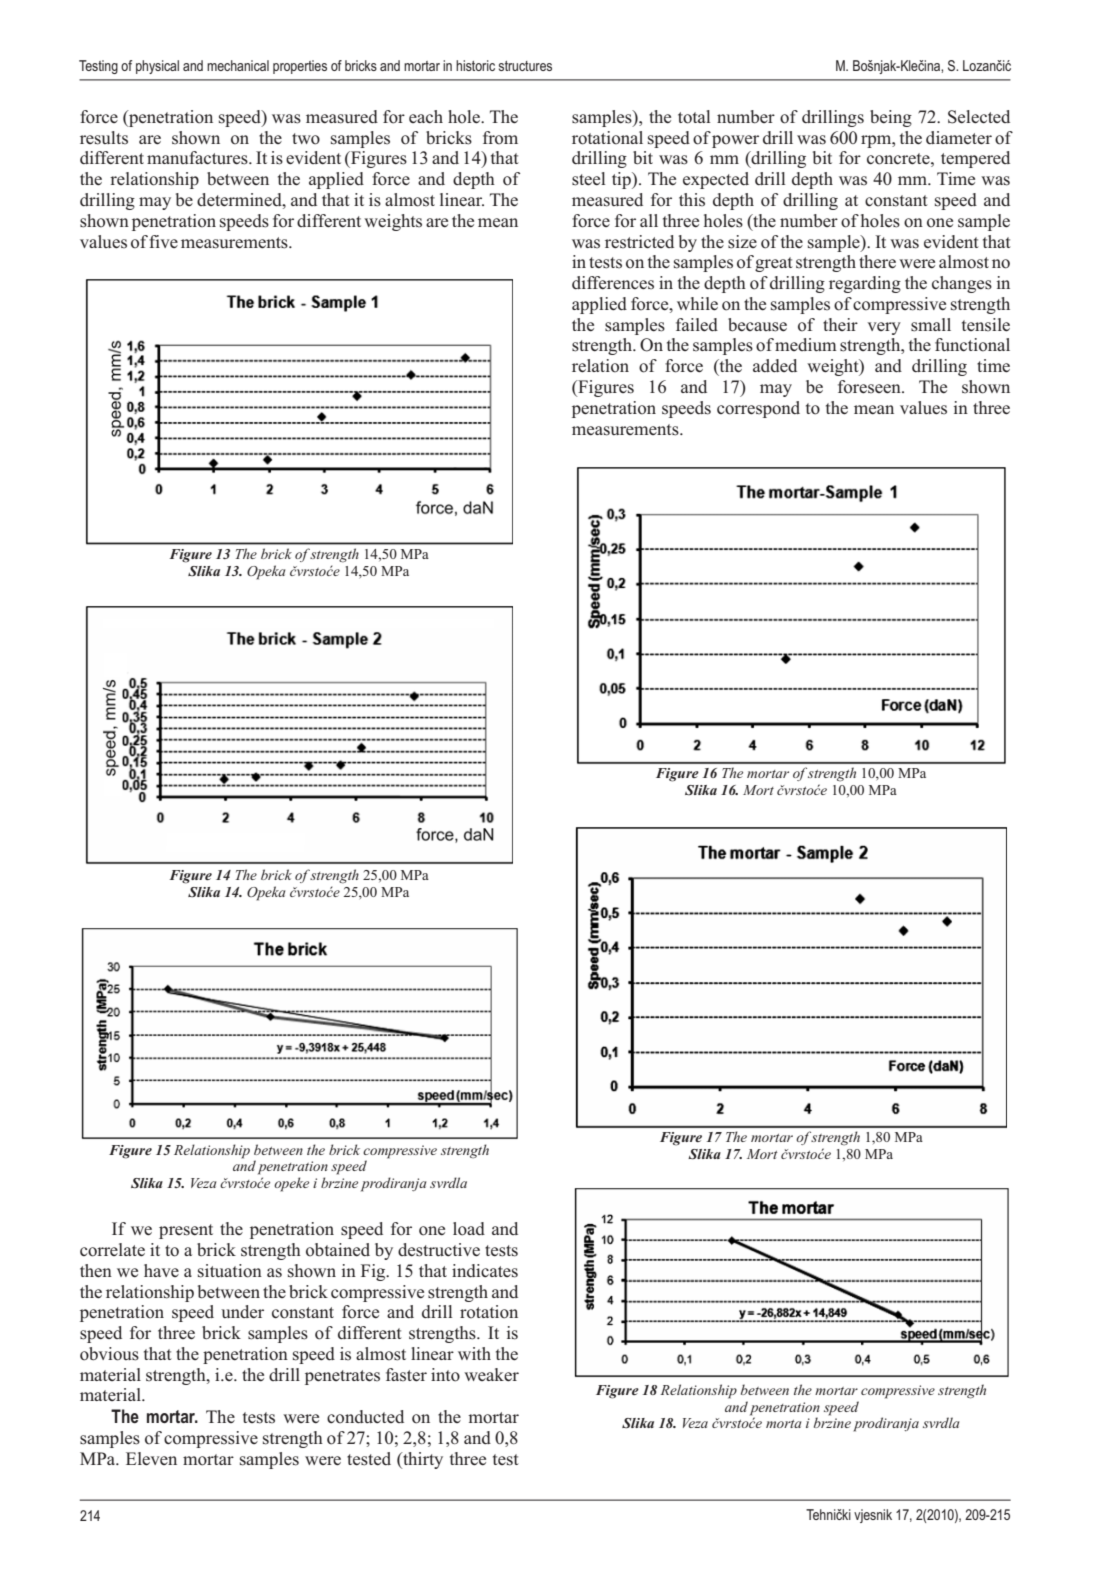 Image resolution: width=1117 pixels, height=1580 pixels. Describe the element at coordinates (151, 1459) in the screenshot. I see `Eleven` at that location.
